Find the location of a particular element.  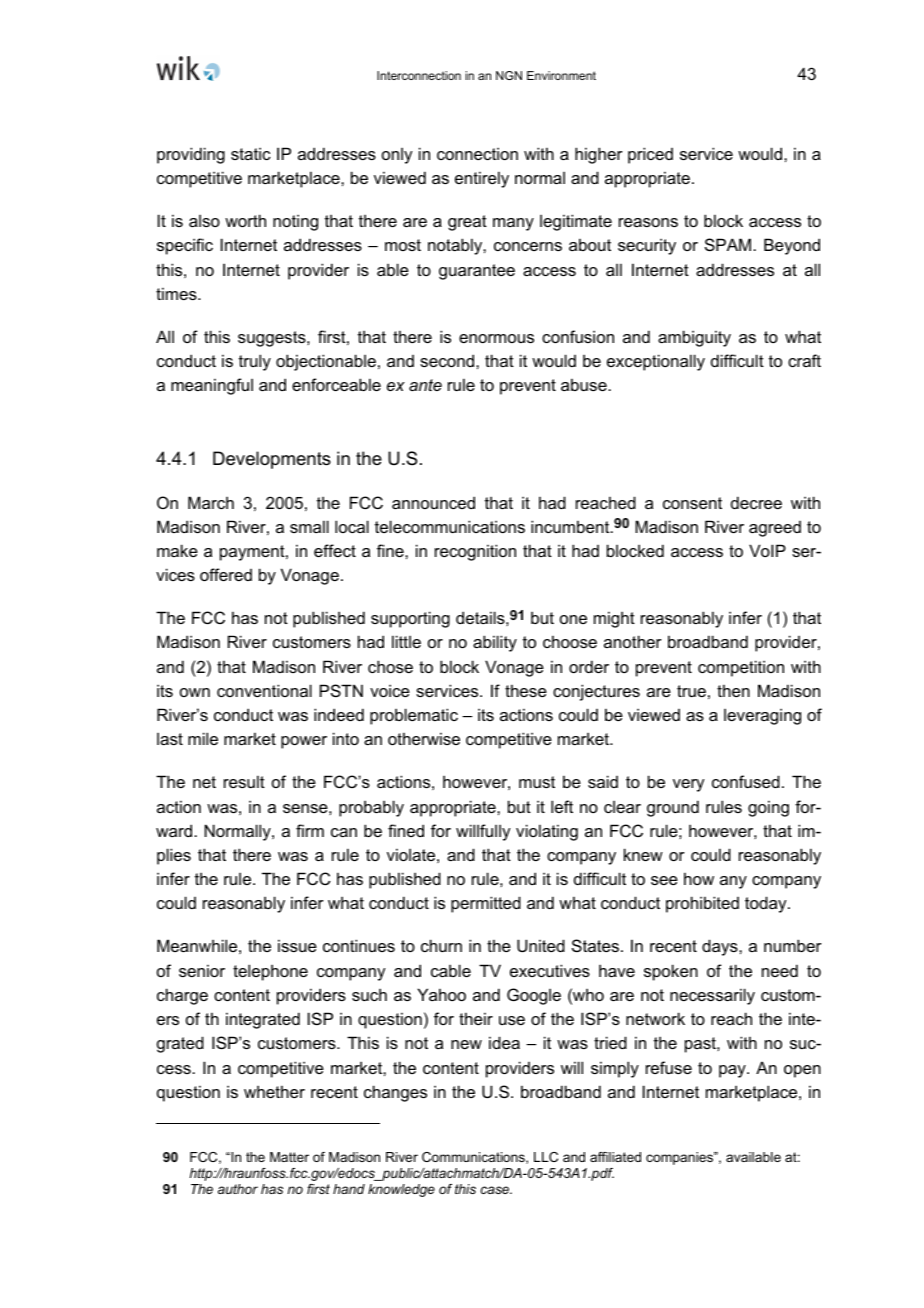

conventional is located at coordinates (264, 690).
